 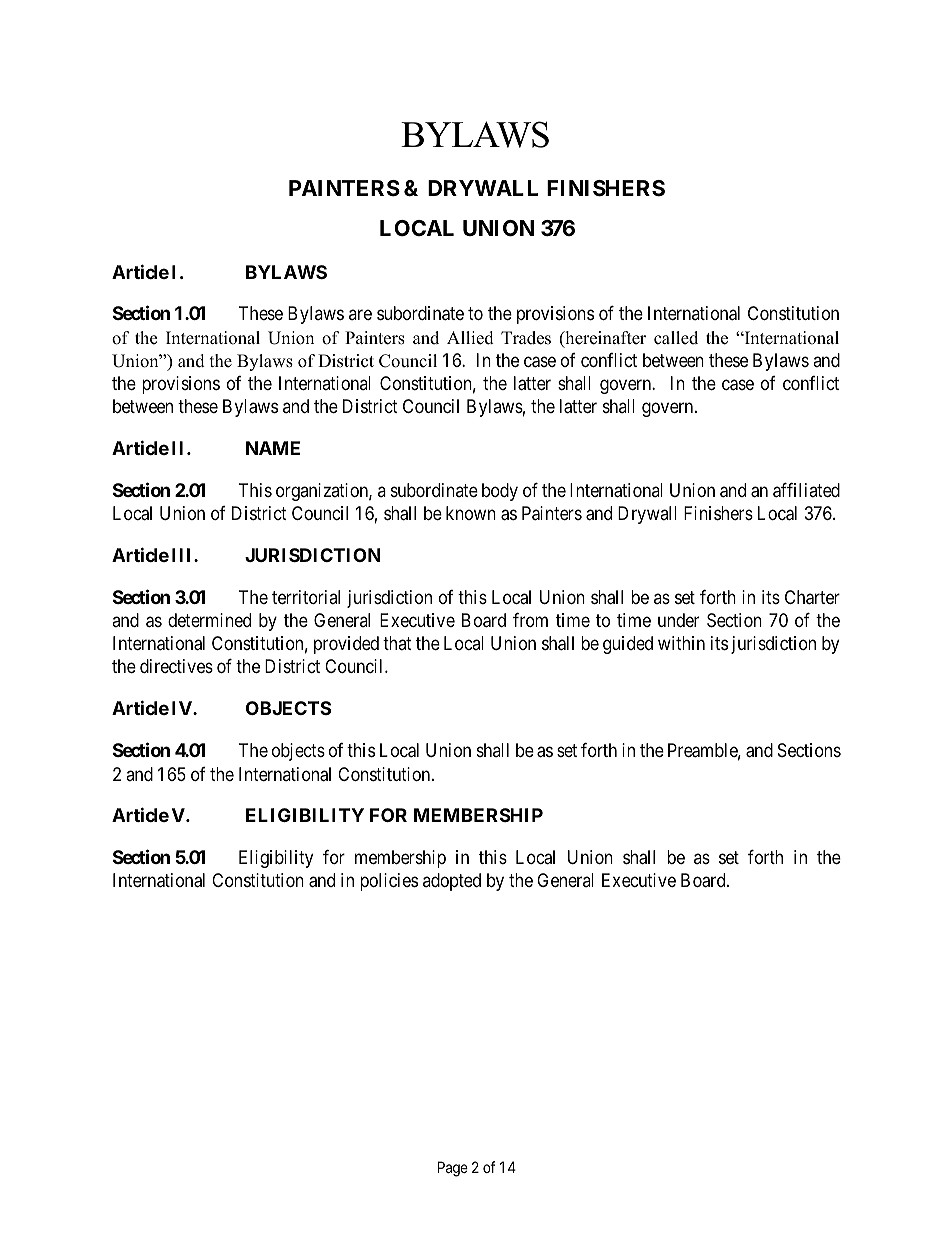 What do you see at coordinates (397, 643) in the page?
I see `that` at bounding box center [397, 643].
